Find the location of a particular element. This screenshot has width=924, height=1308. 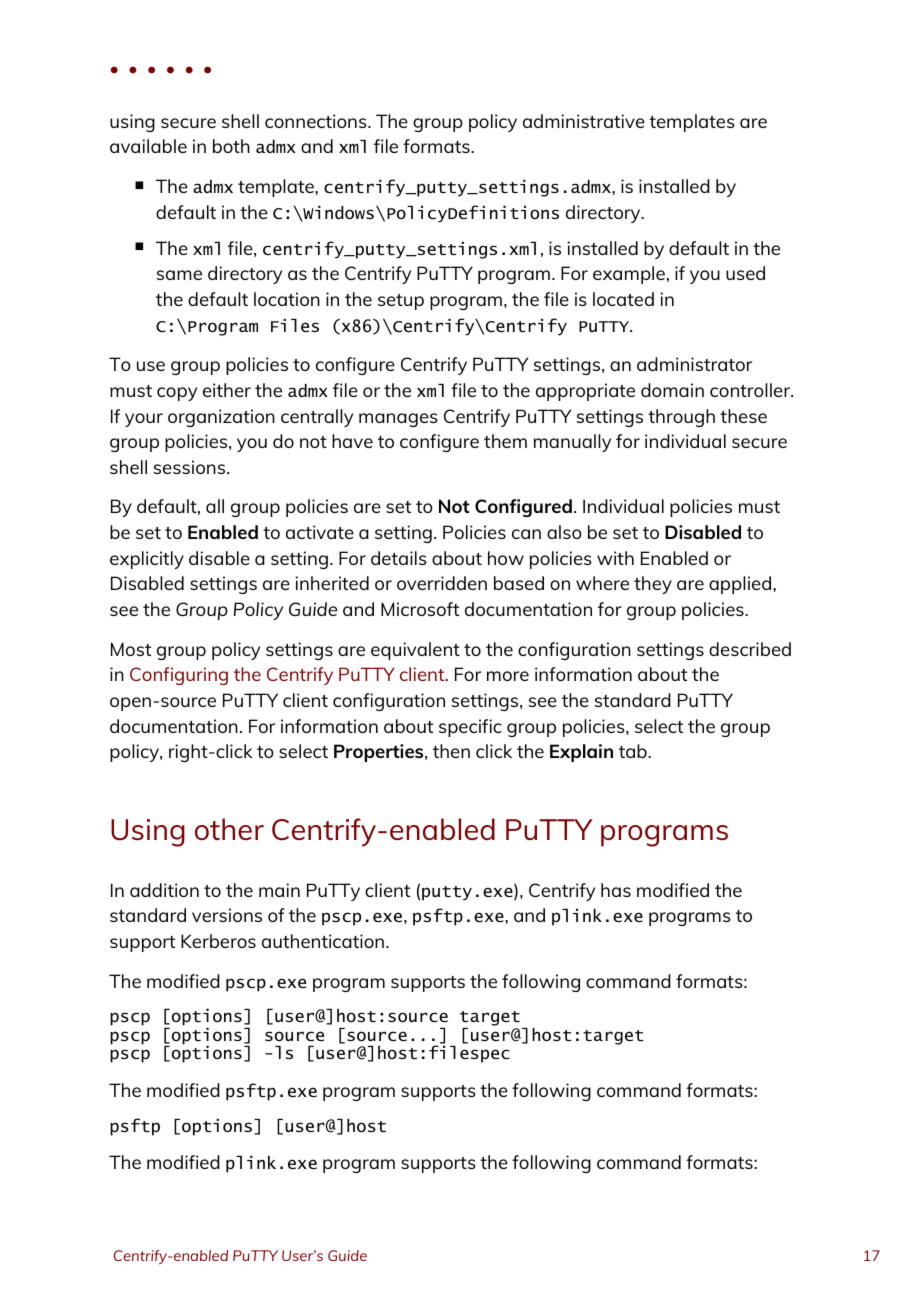

administrative is located at coordinates (584, 121).
